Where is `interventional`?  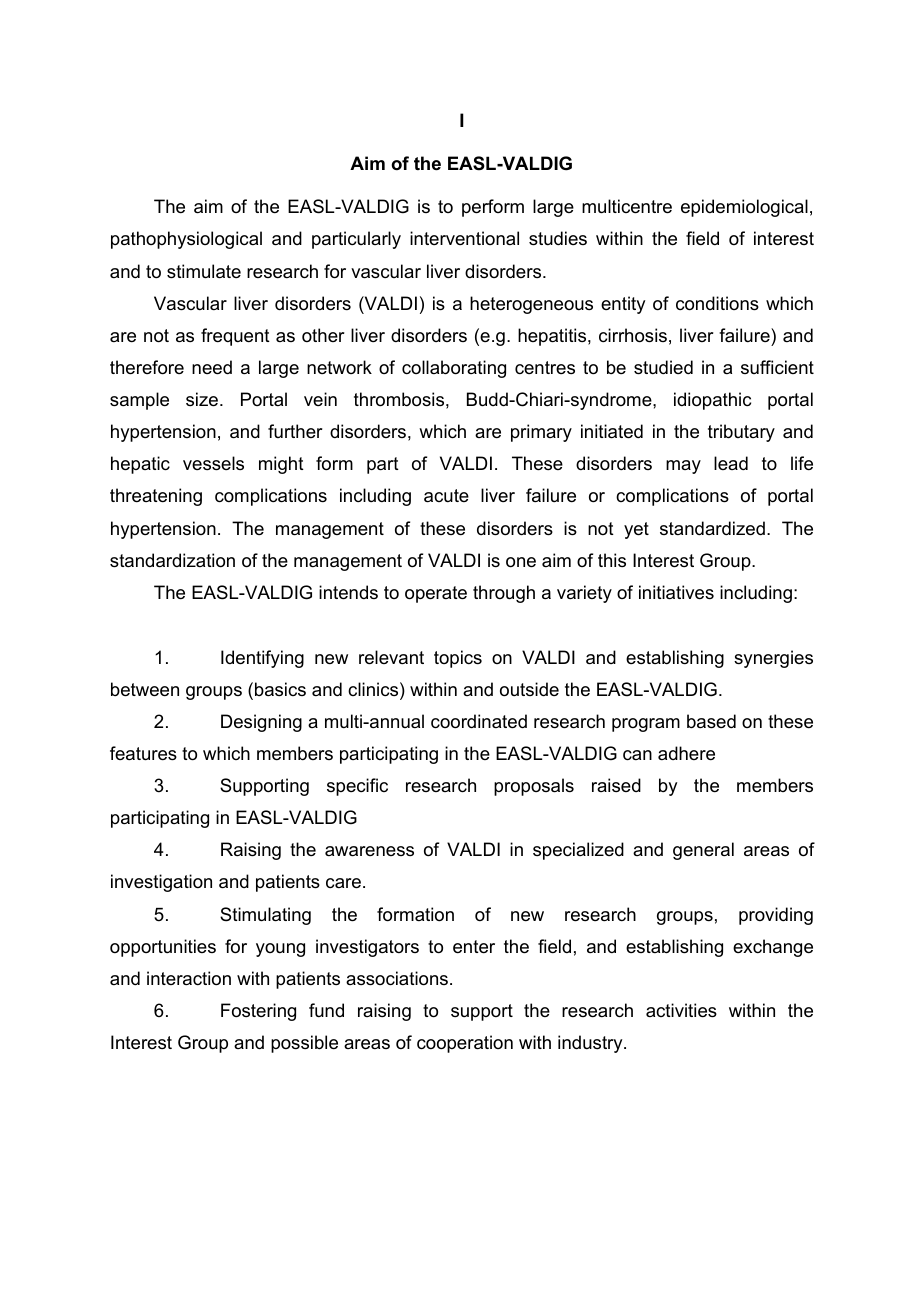 interventional is located at coordinates (464, 238).
